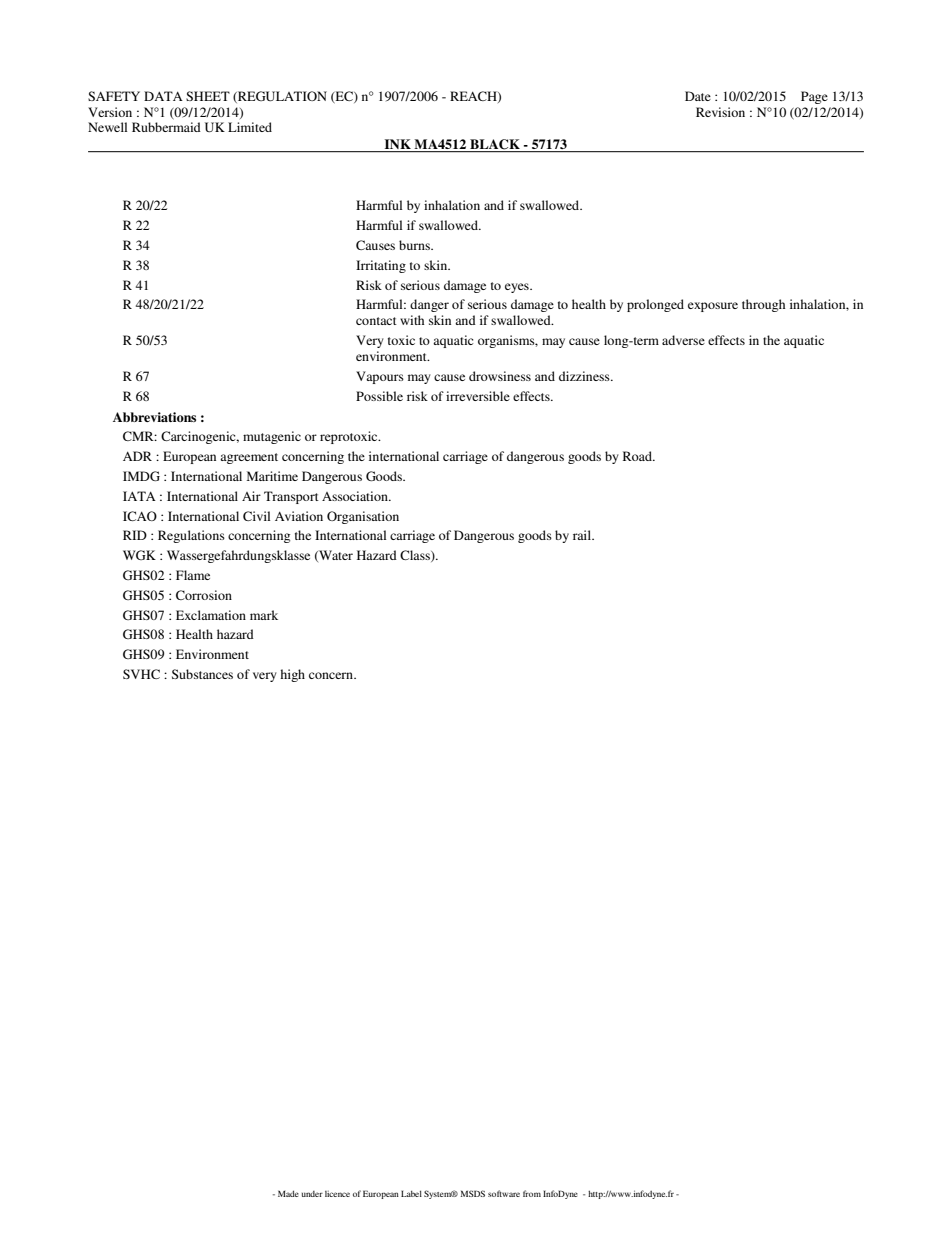 The height and width of the document is (1233, 952). I want to click on MSDS, so click(473, 1193).
